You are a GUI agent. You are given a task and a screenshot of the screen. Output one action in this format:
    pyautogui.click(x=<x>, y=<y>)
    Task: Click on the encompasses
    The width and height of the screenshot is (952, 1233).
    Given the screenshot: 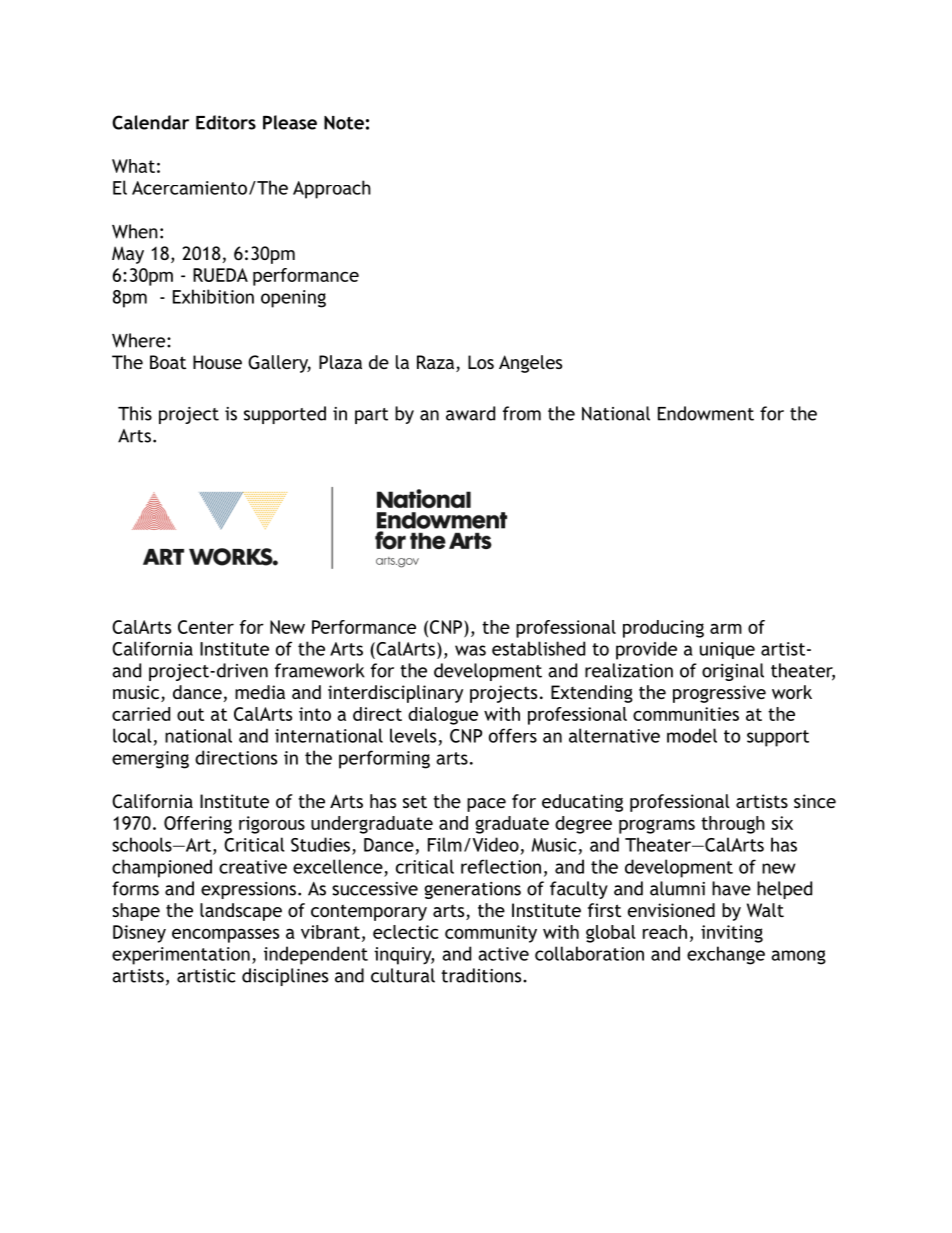 What is the action you would take?
    pyautogui.click(x=225, y=936)
